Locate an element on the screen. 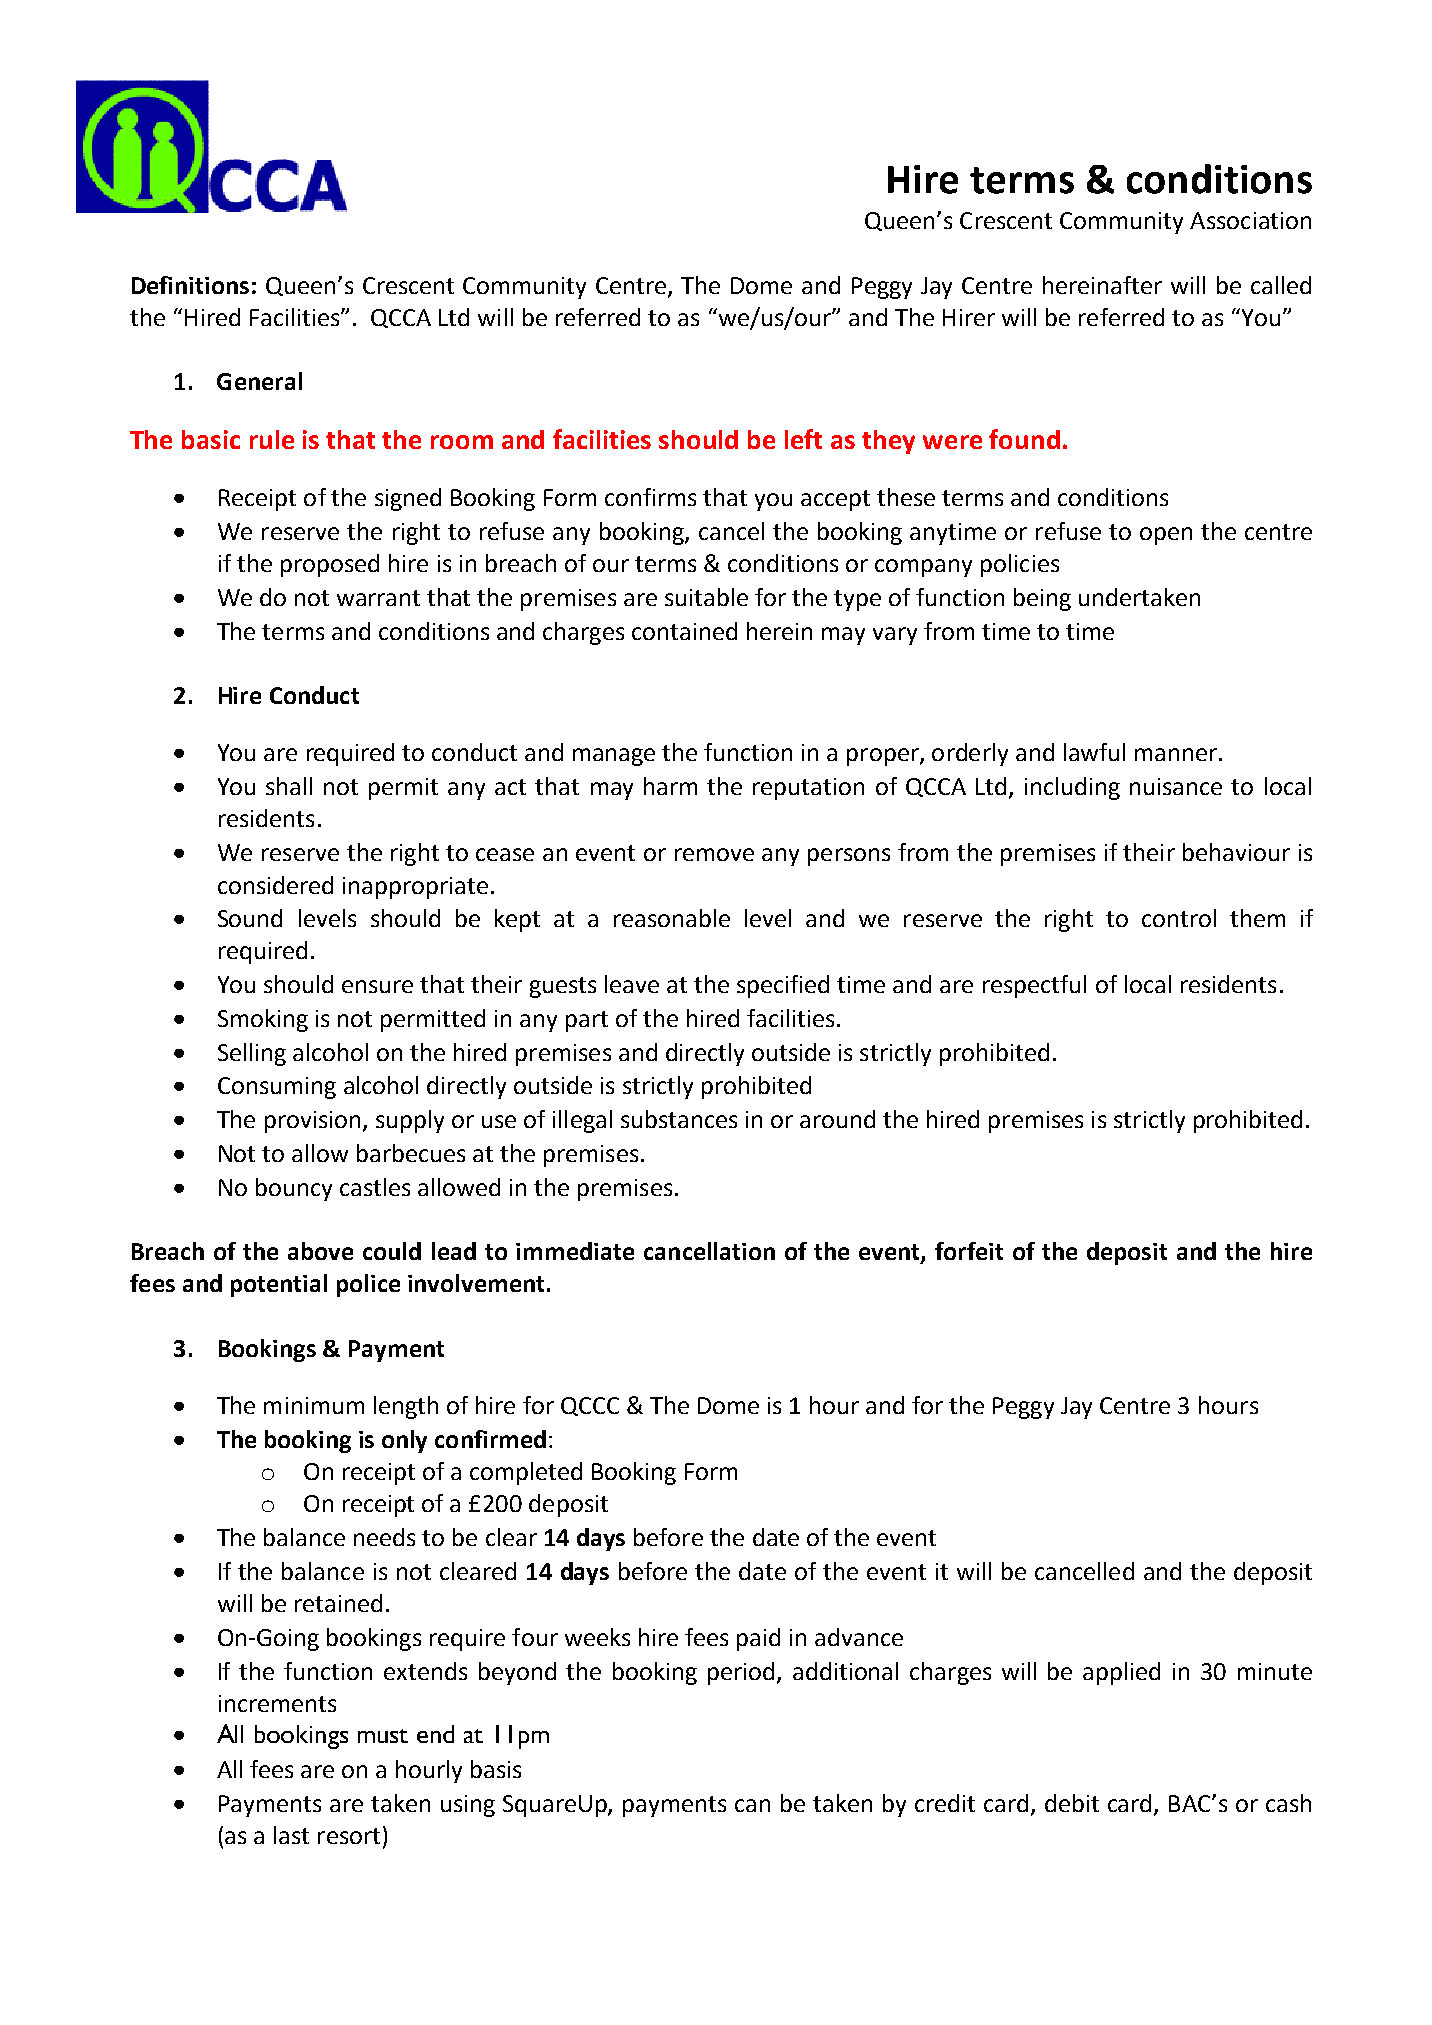 This screenshot has width=1432, height=2025. left is located at coordinates (803, 439).
